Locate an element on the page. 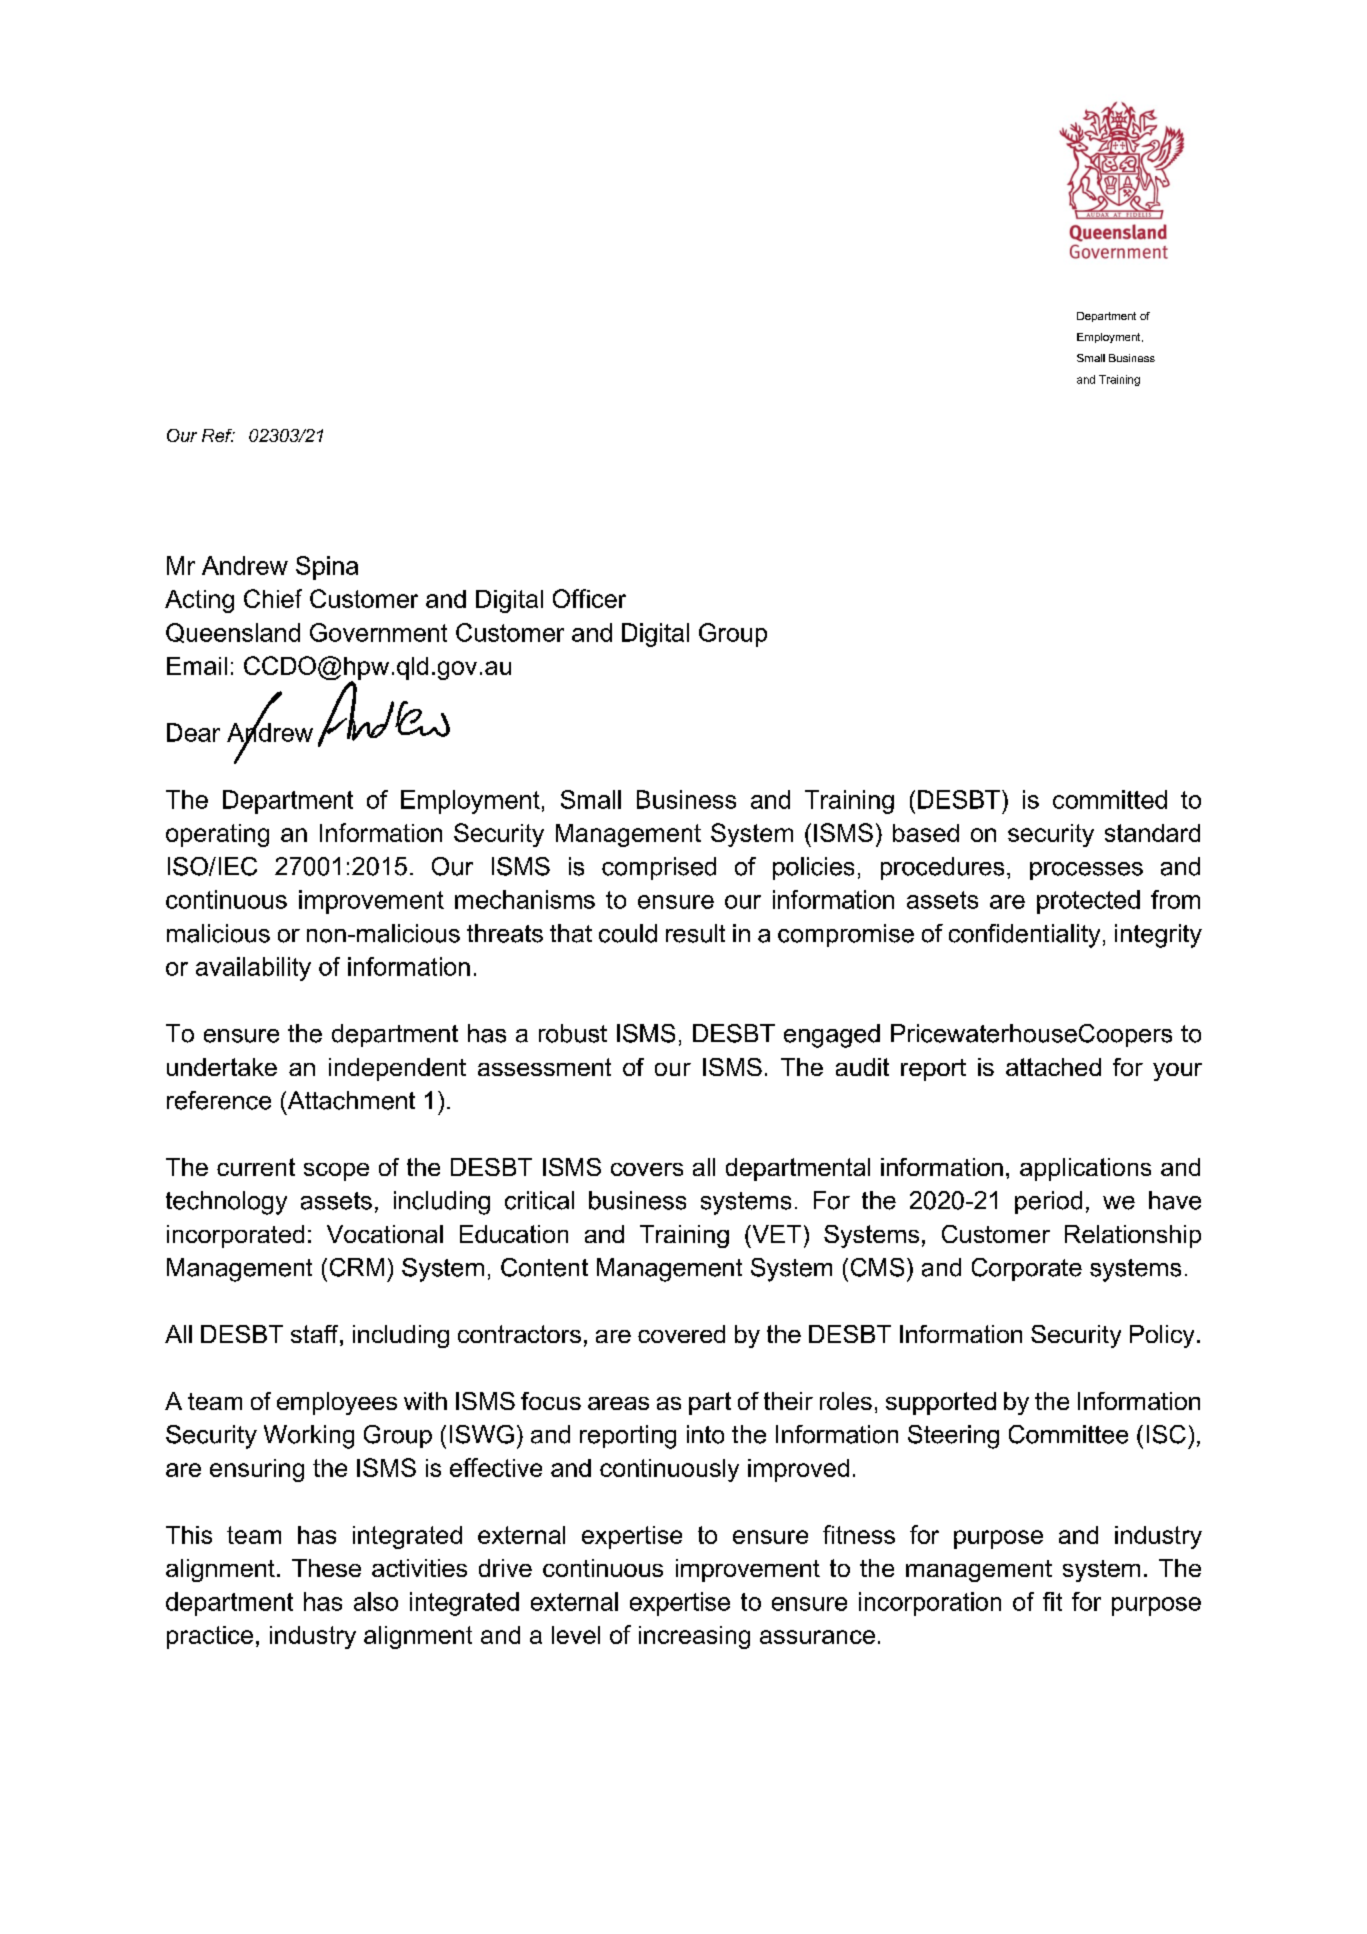  covers is located at coordinates (647, 1169).
